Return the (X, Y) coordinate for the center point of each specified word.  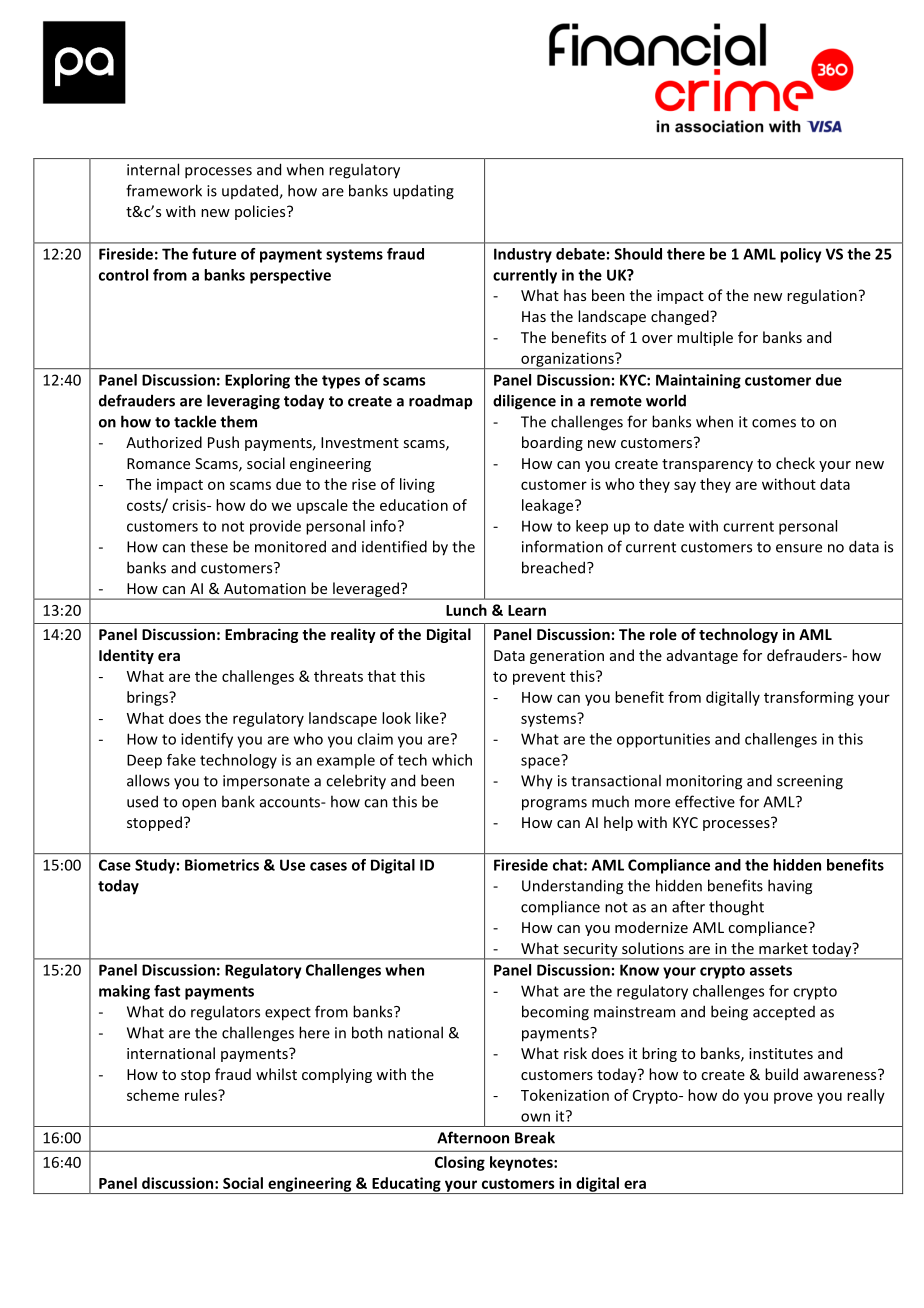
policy (801, 255)
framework (164, 190)
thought (736, 908)
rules (202, 1095)
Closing (460, 1163)
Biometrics (222, 865)
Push (223, 442)
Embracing (261, 635)
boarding (552, 443)
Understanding (572, 887)
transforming (809, 698)
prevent (539, 678)
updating (423, 192)
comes (774, 423)
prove (793, 1098)
